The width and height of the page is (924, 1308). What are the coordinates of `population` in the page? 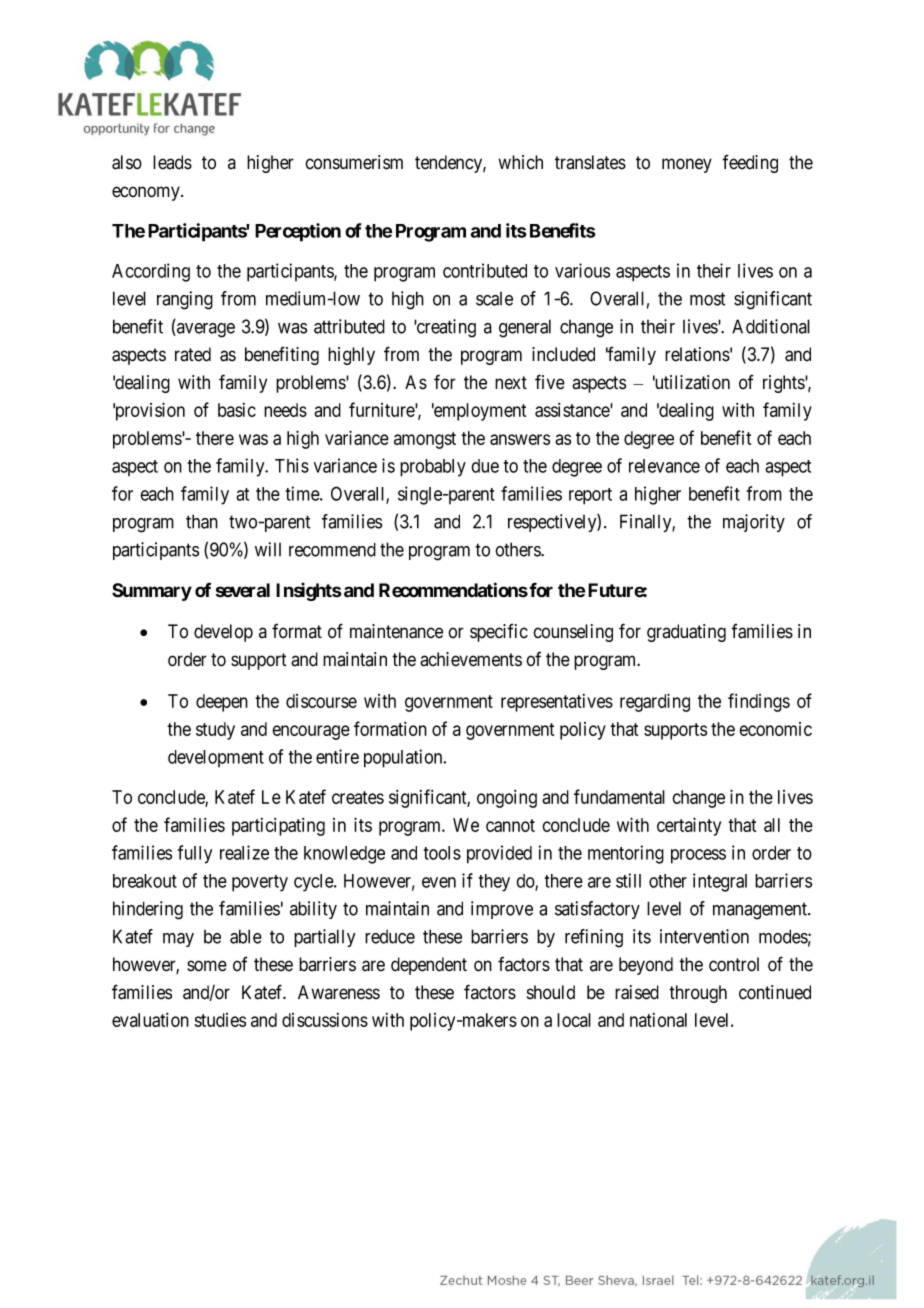 It's located at (404, 758).
